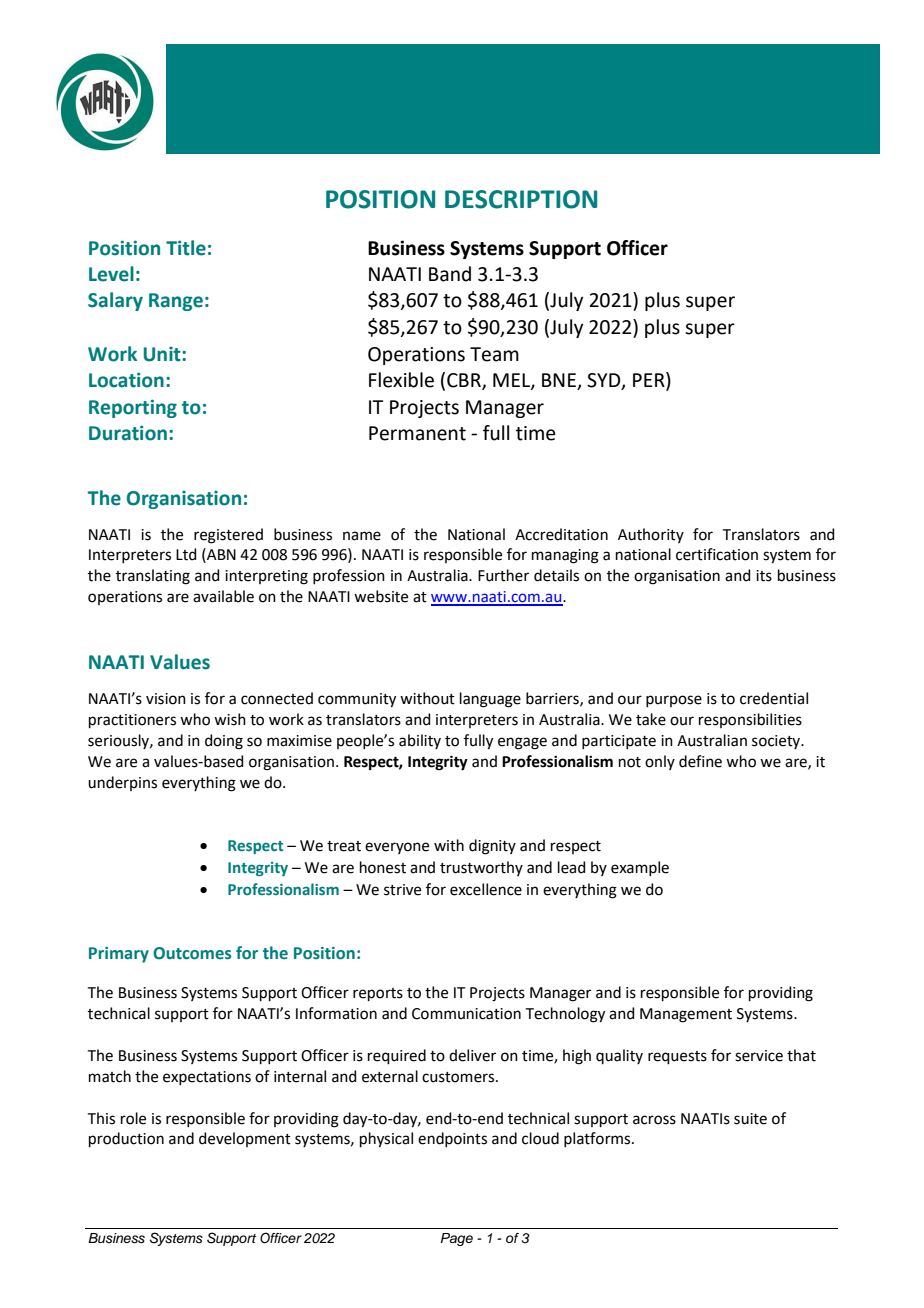 This page has height=1308, width=924. What do you see at coordinates (521, 199) in the page?
I see `DESCRIPTION` at bounding box center [521, 199].
